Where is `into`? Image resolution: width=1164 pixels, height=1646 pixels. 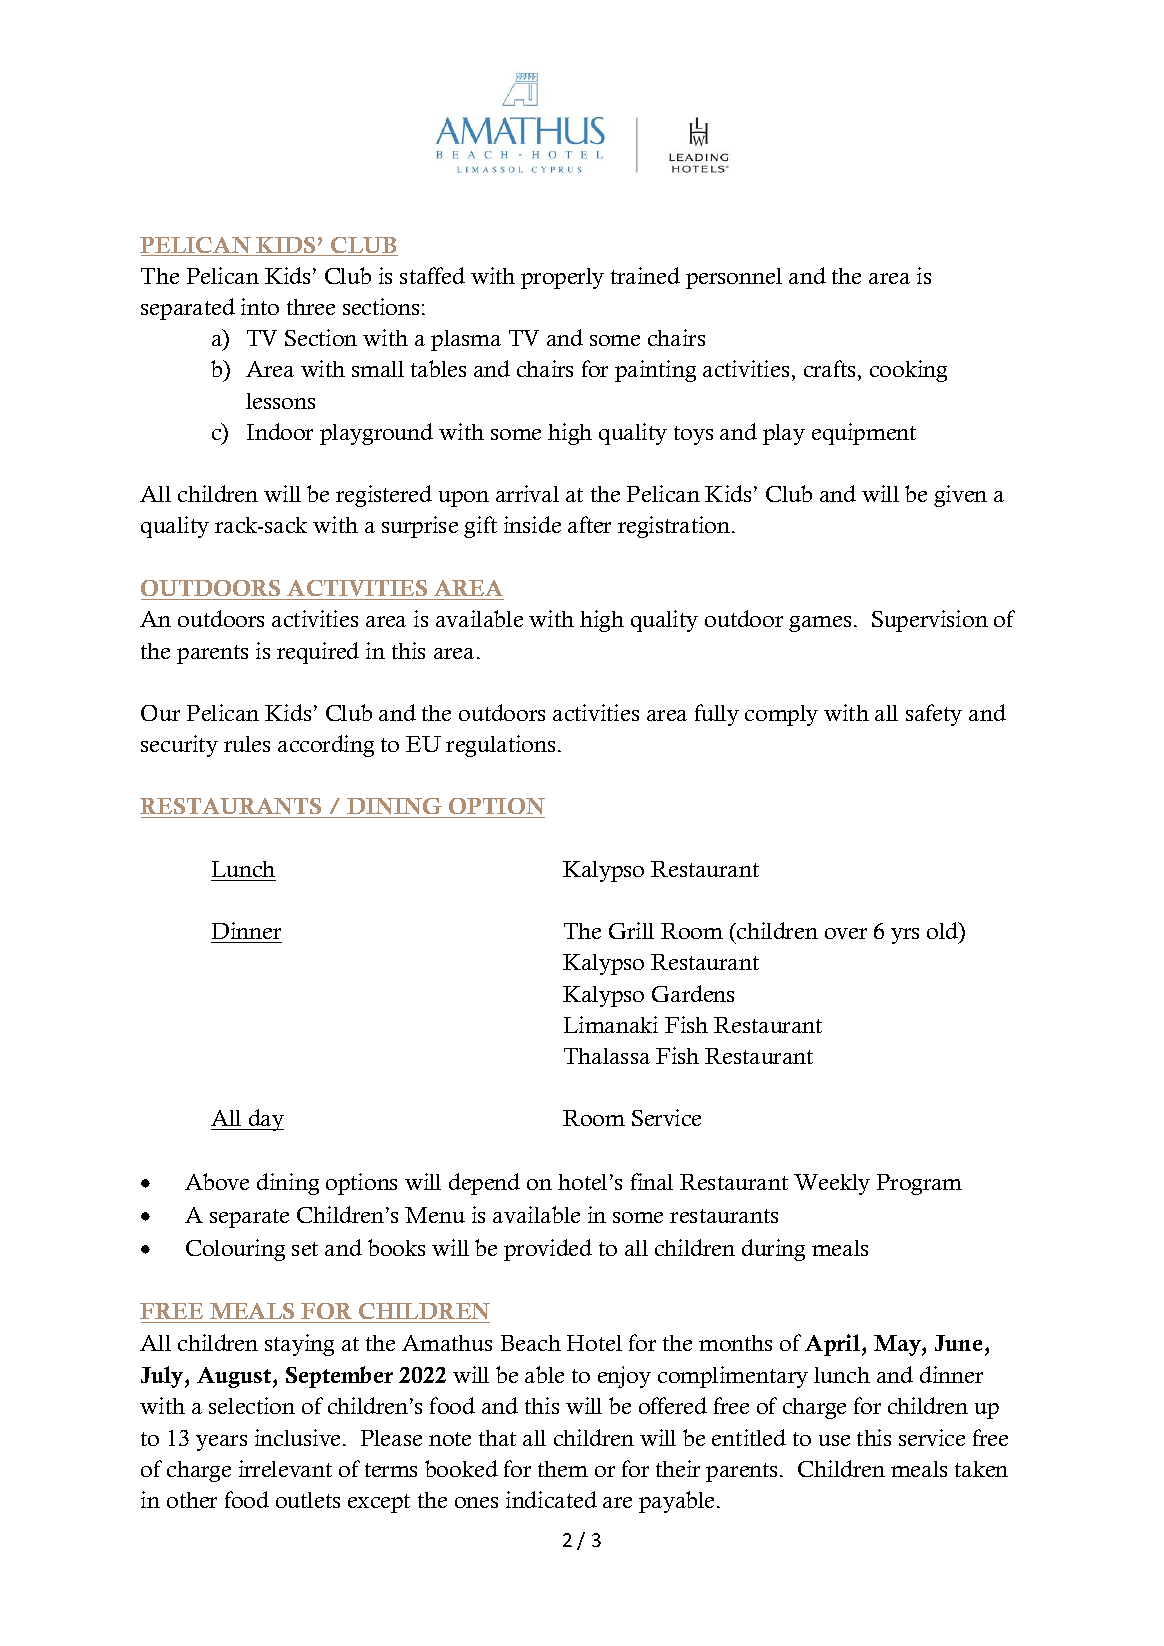
into is located at coordinates (260, 306).
